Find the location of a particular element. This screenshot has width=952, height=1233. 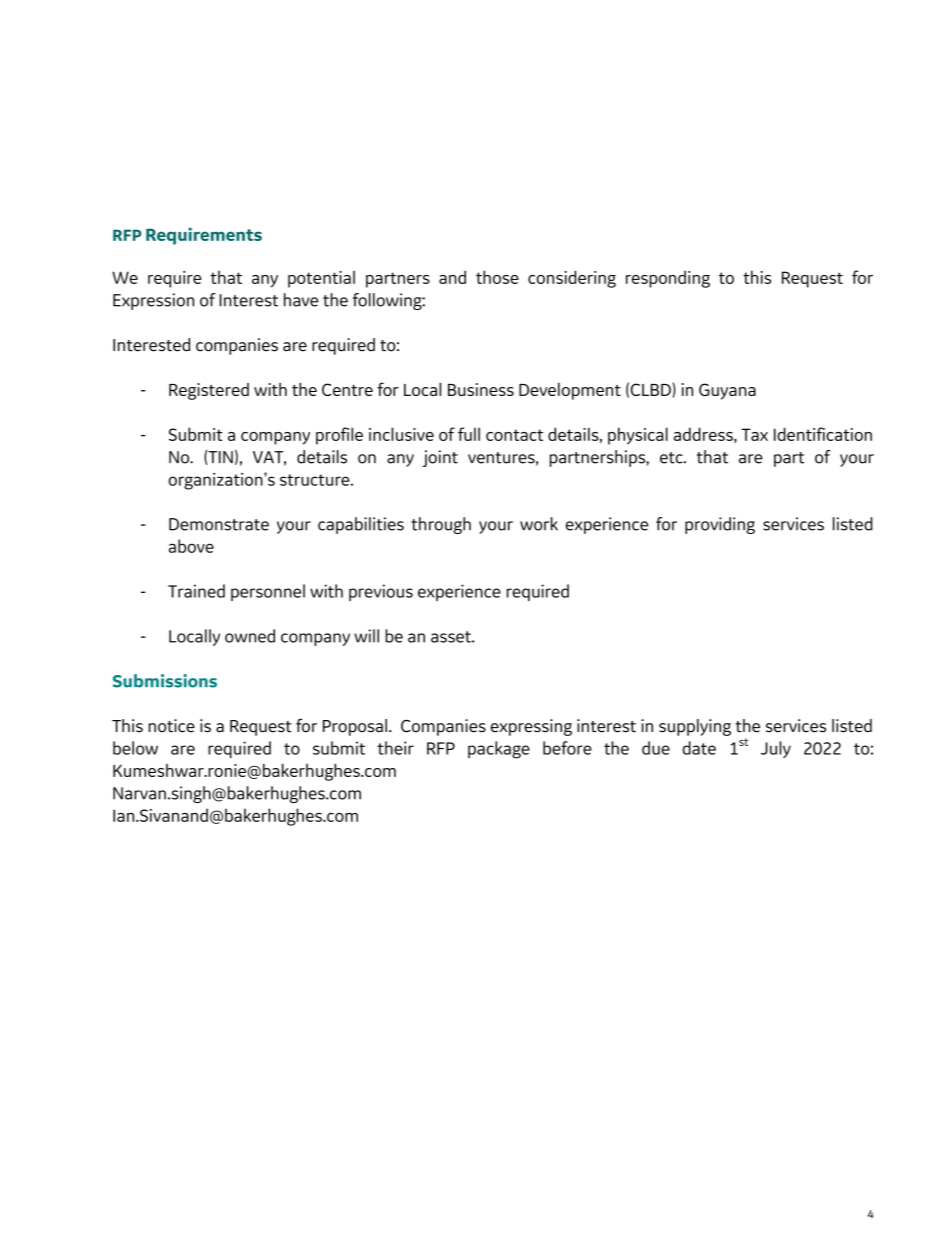

Tax is located at coordinates (754, 434).
